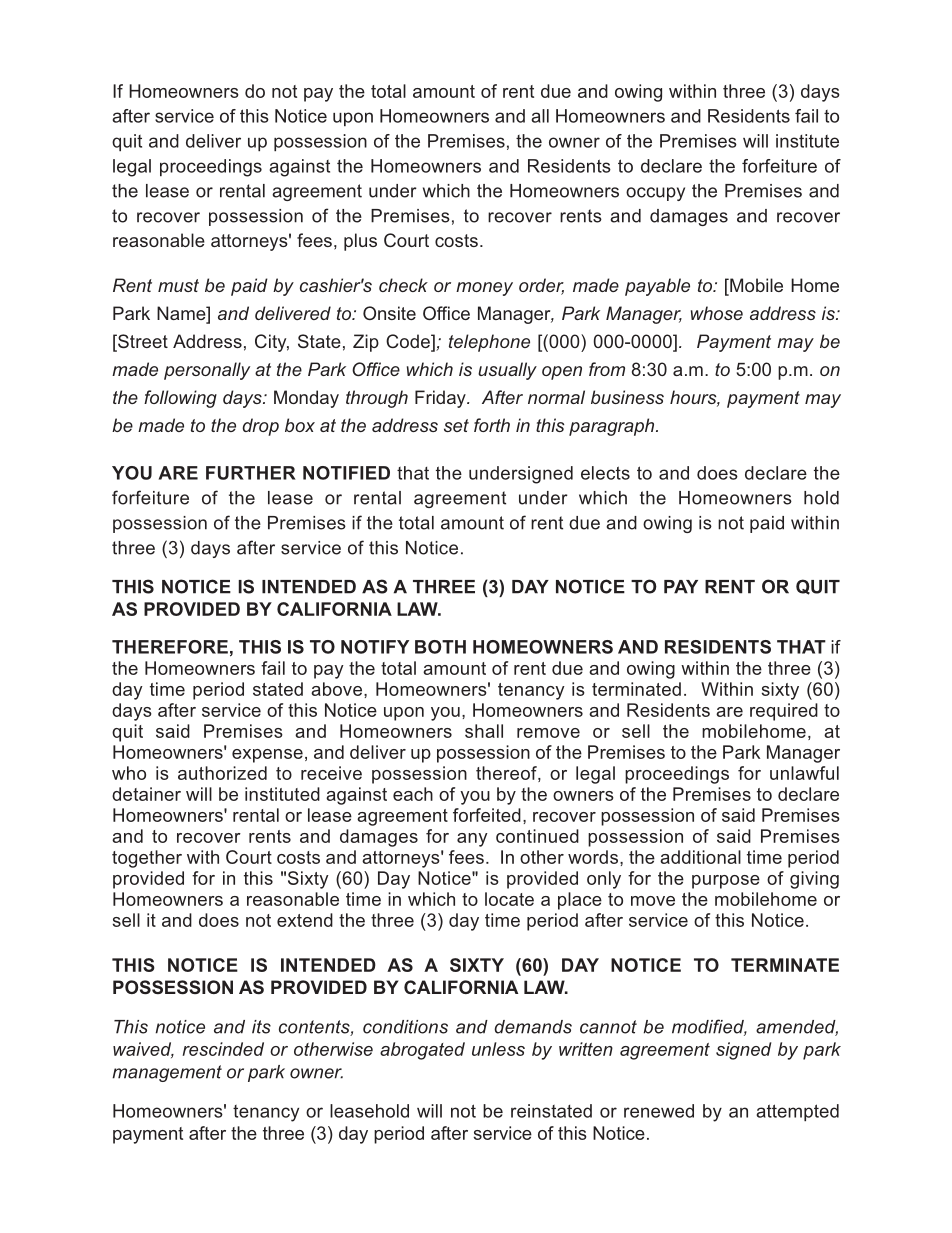  What do you see at coordinates (492, 425) in the image?
I see `forth` at bounding box center [492, 425].
